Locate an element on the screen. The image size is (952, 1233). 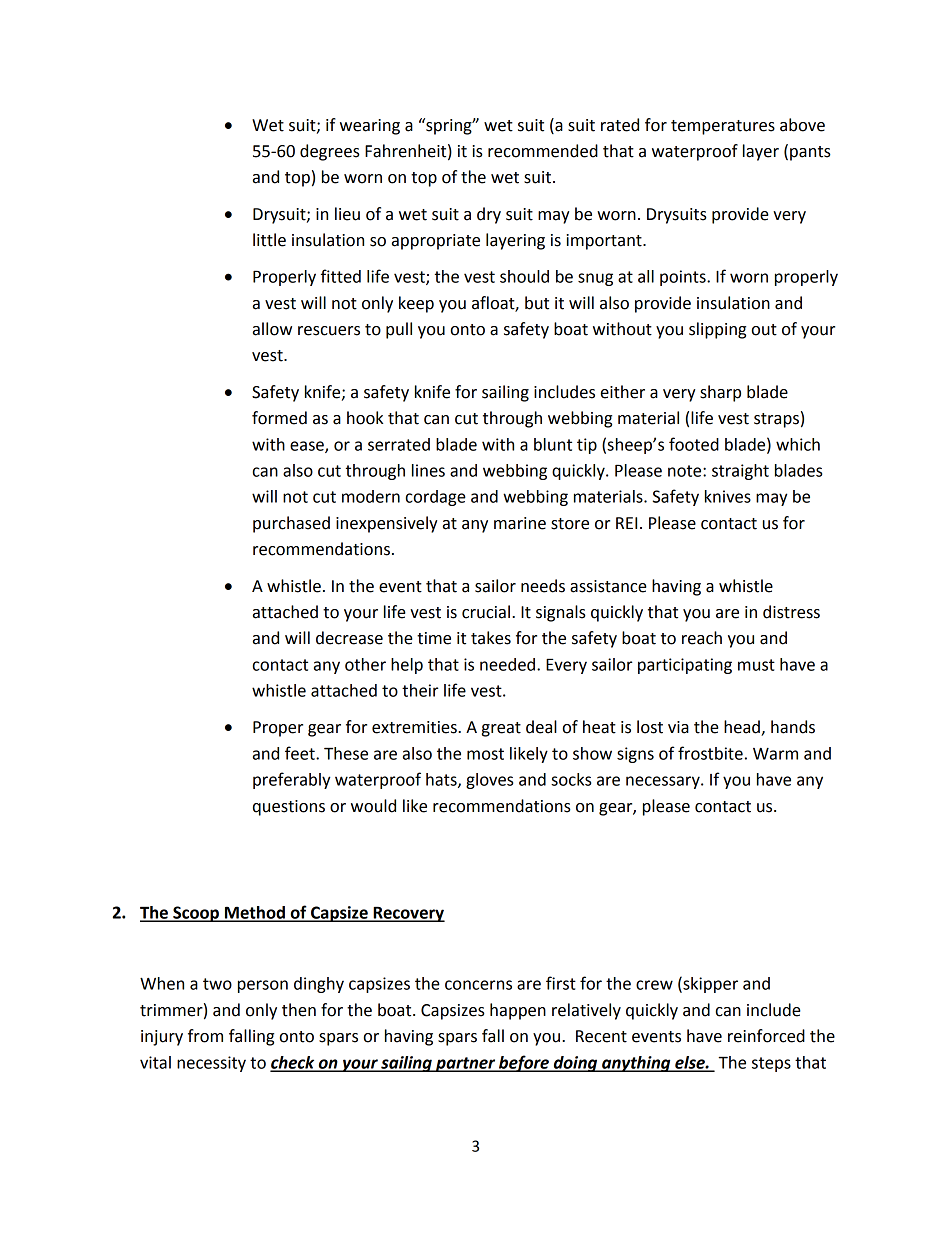
pull is located at coordinates (399, 330).
